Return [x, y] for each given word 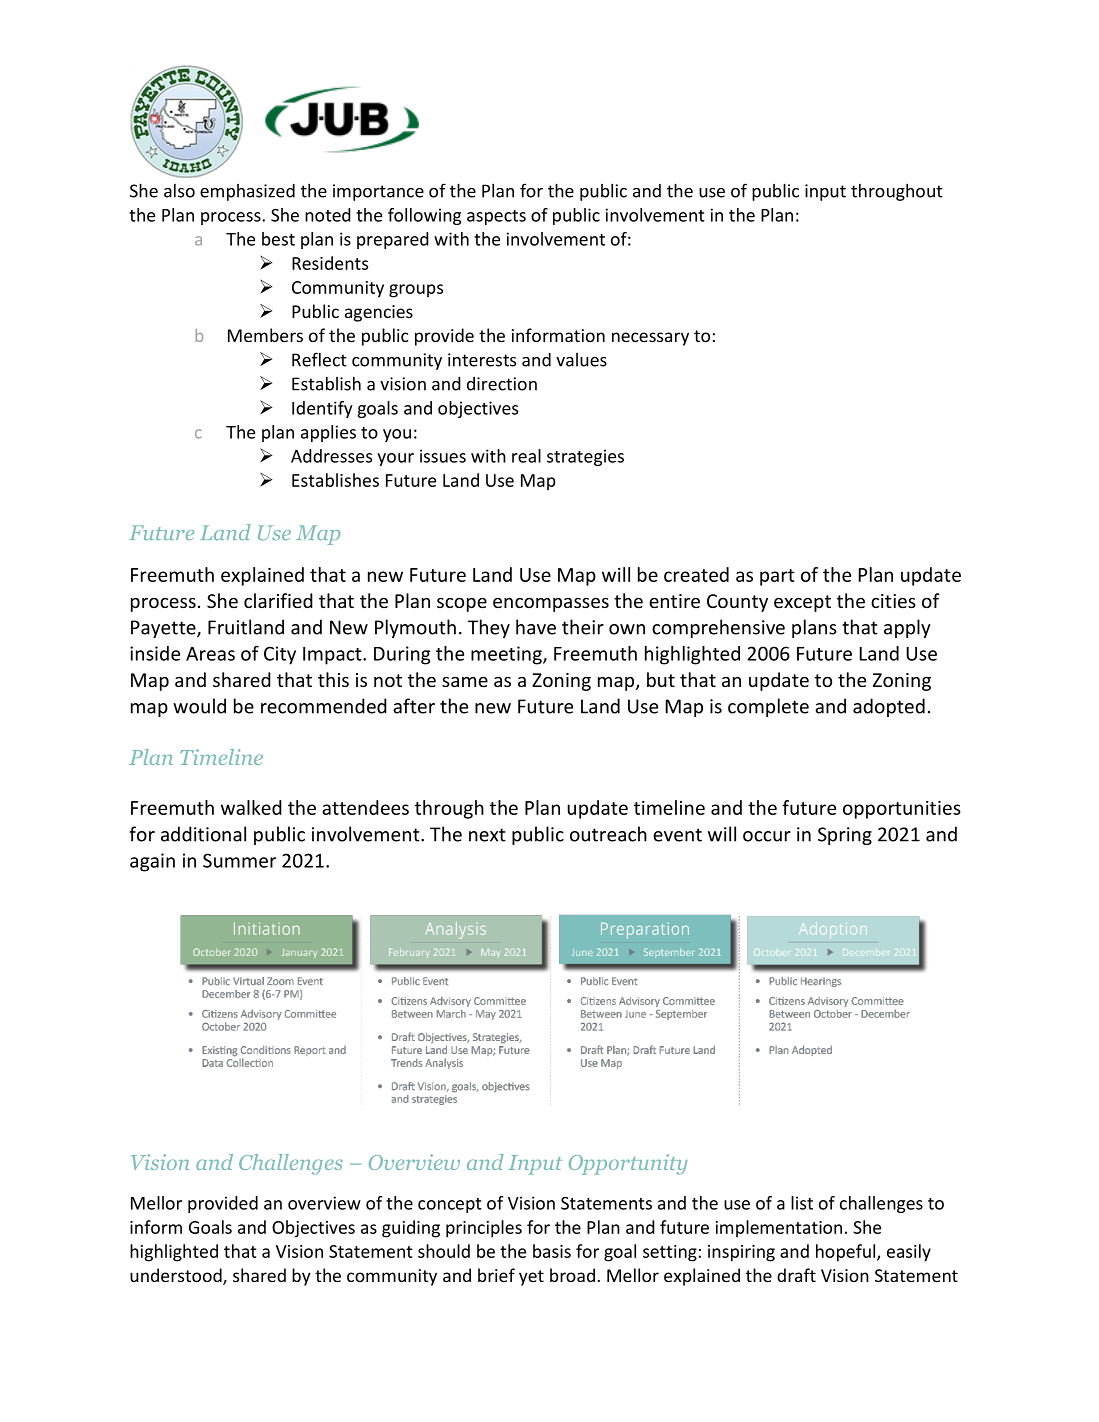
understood [177, 1276]
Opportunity [628, 1164]
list [802, 1203]
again [152, 862]
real [526, 456]
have [536, 627]
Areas [210, 654]
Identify [322, 409]
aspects [496, 217]
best [278, 239]
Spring [845, 836]
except [802, 603]
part [777, 577]
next [487, 835]
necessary [650, 339]
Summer [239, 860]
